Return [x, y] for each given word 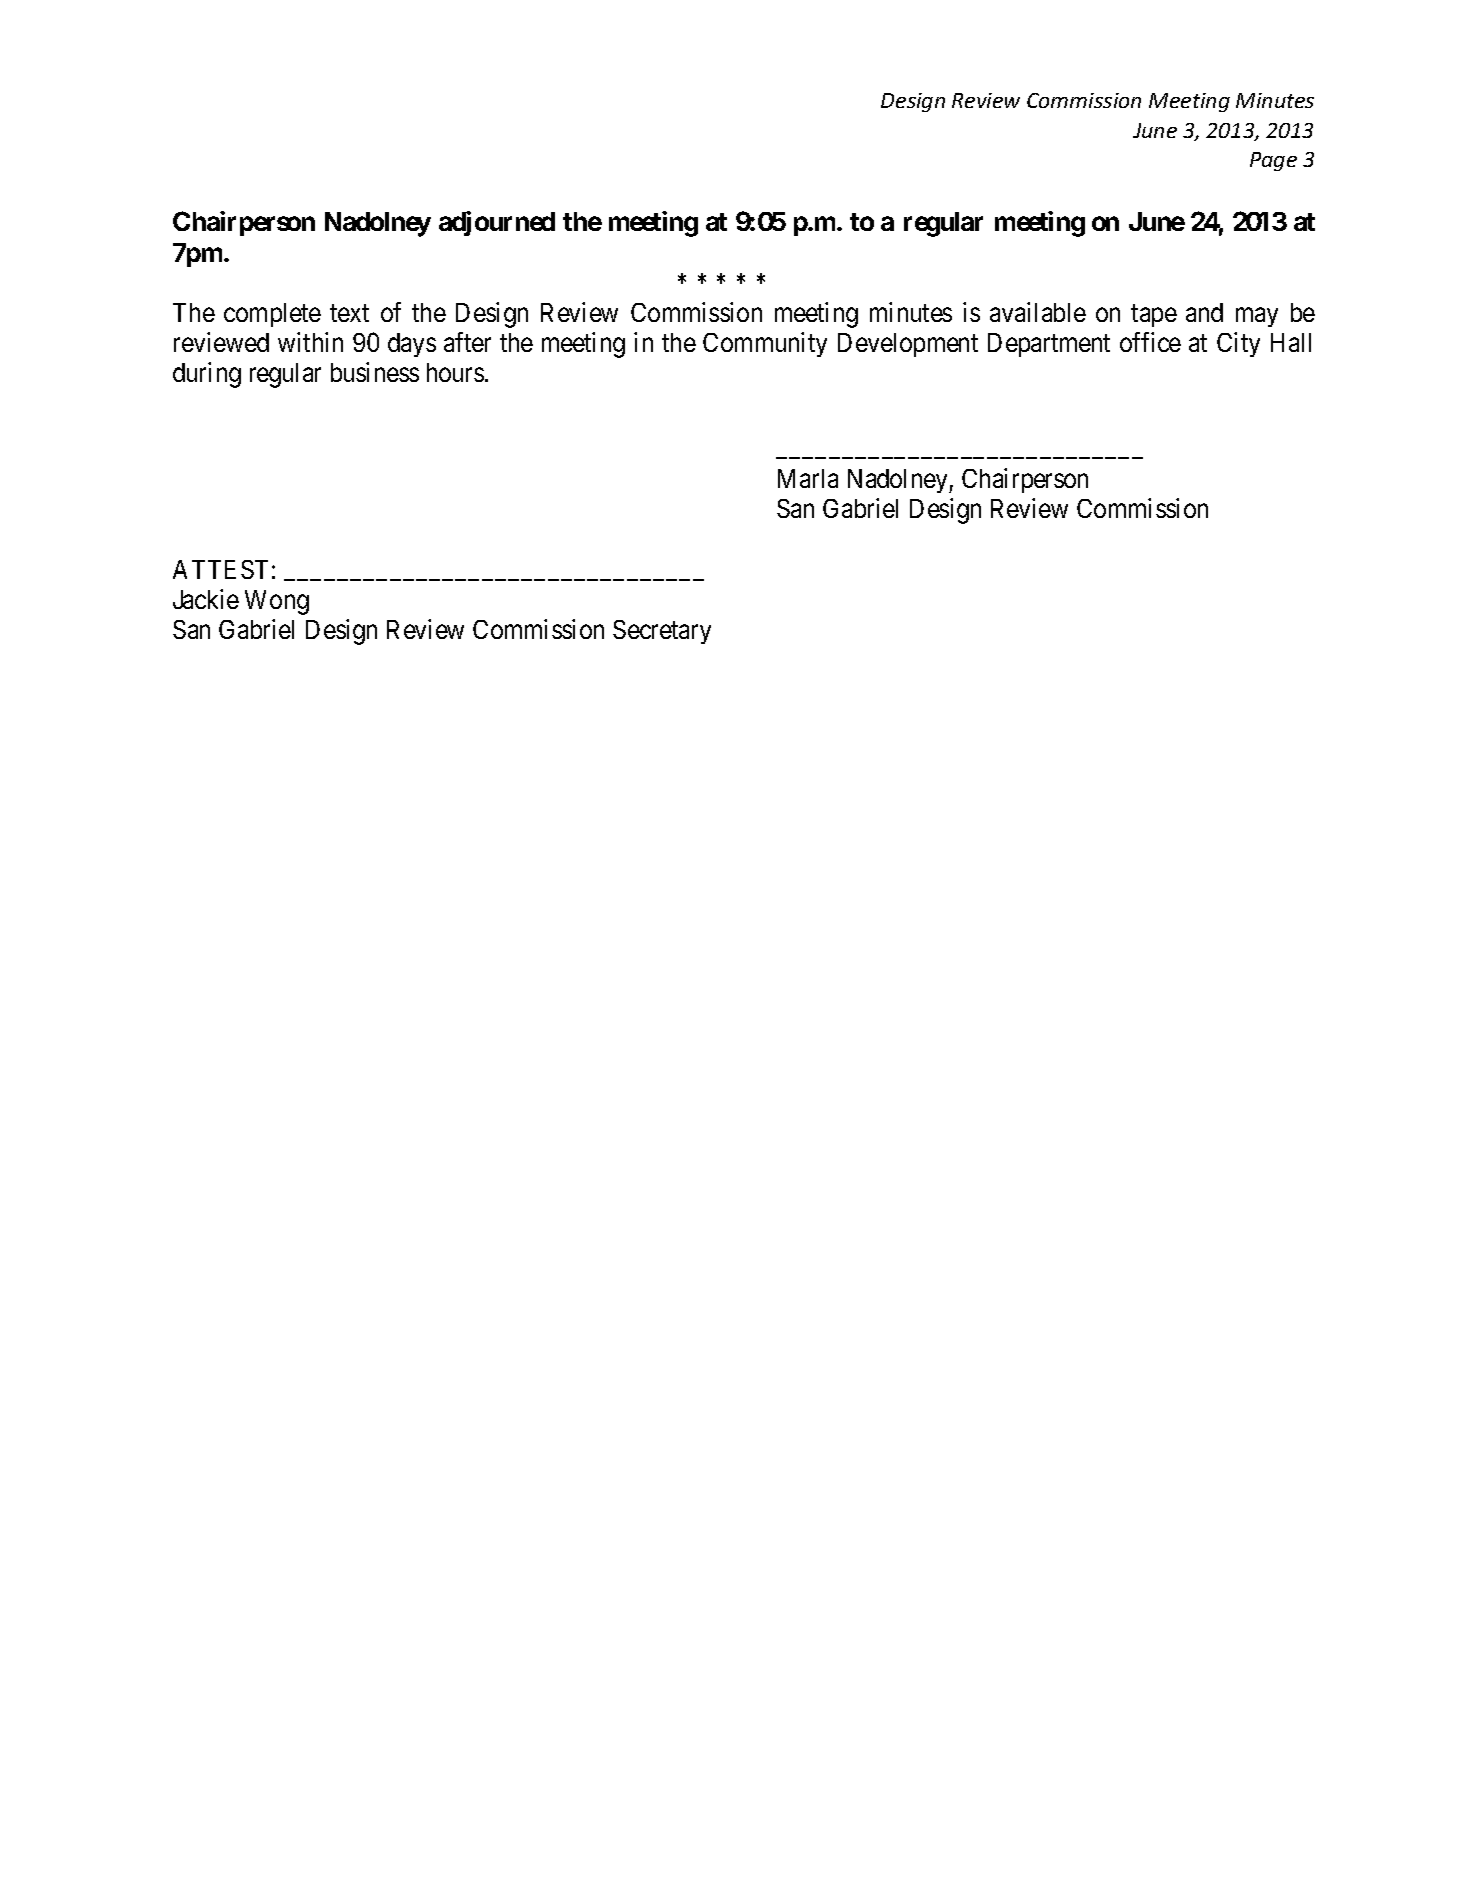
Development [908, 345]
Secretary [662, 632]
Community [765, 344]
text [349, 313]
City [1238, 344]
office [1150, 342]
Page [1273, 161]
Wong [277, 602]
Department [1049, 345]
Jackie [206, 599]
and [1204, 312]
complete [272, 315]
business [375, 372]
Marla [808, 478]
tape [1154, 315]
